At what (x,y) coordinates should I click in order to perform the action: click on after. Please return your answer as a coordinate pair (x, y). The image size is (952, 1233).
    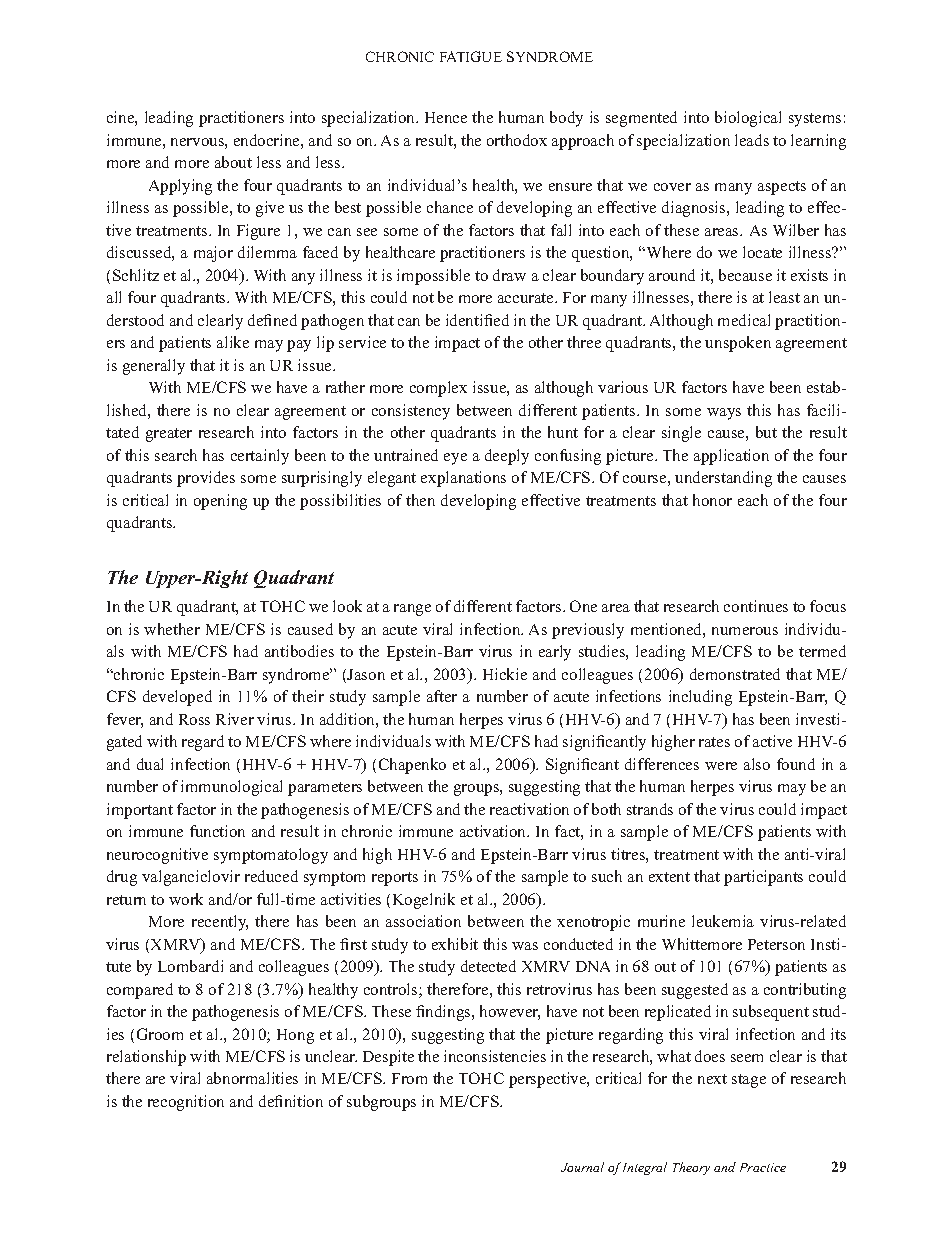
    Looking at the image, I should click on (442, 696).
